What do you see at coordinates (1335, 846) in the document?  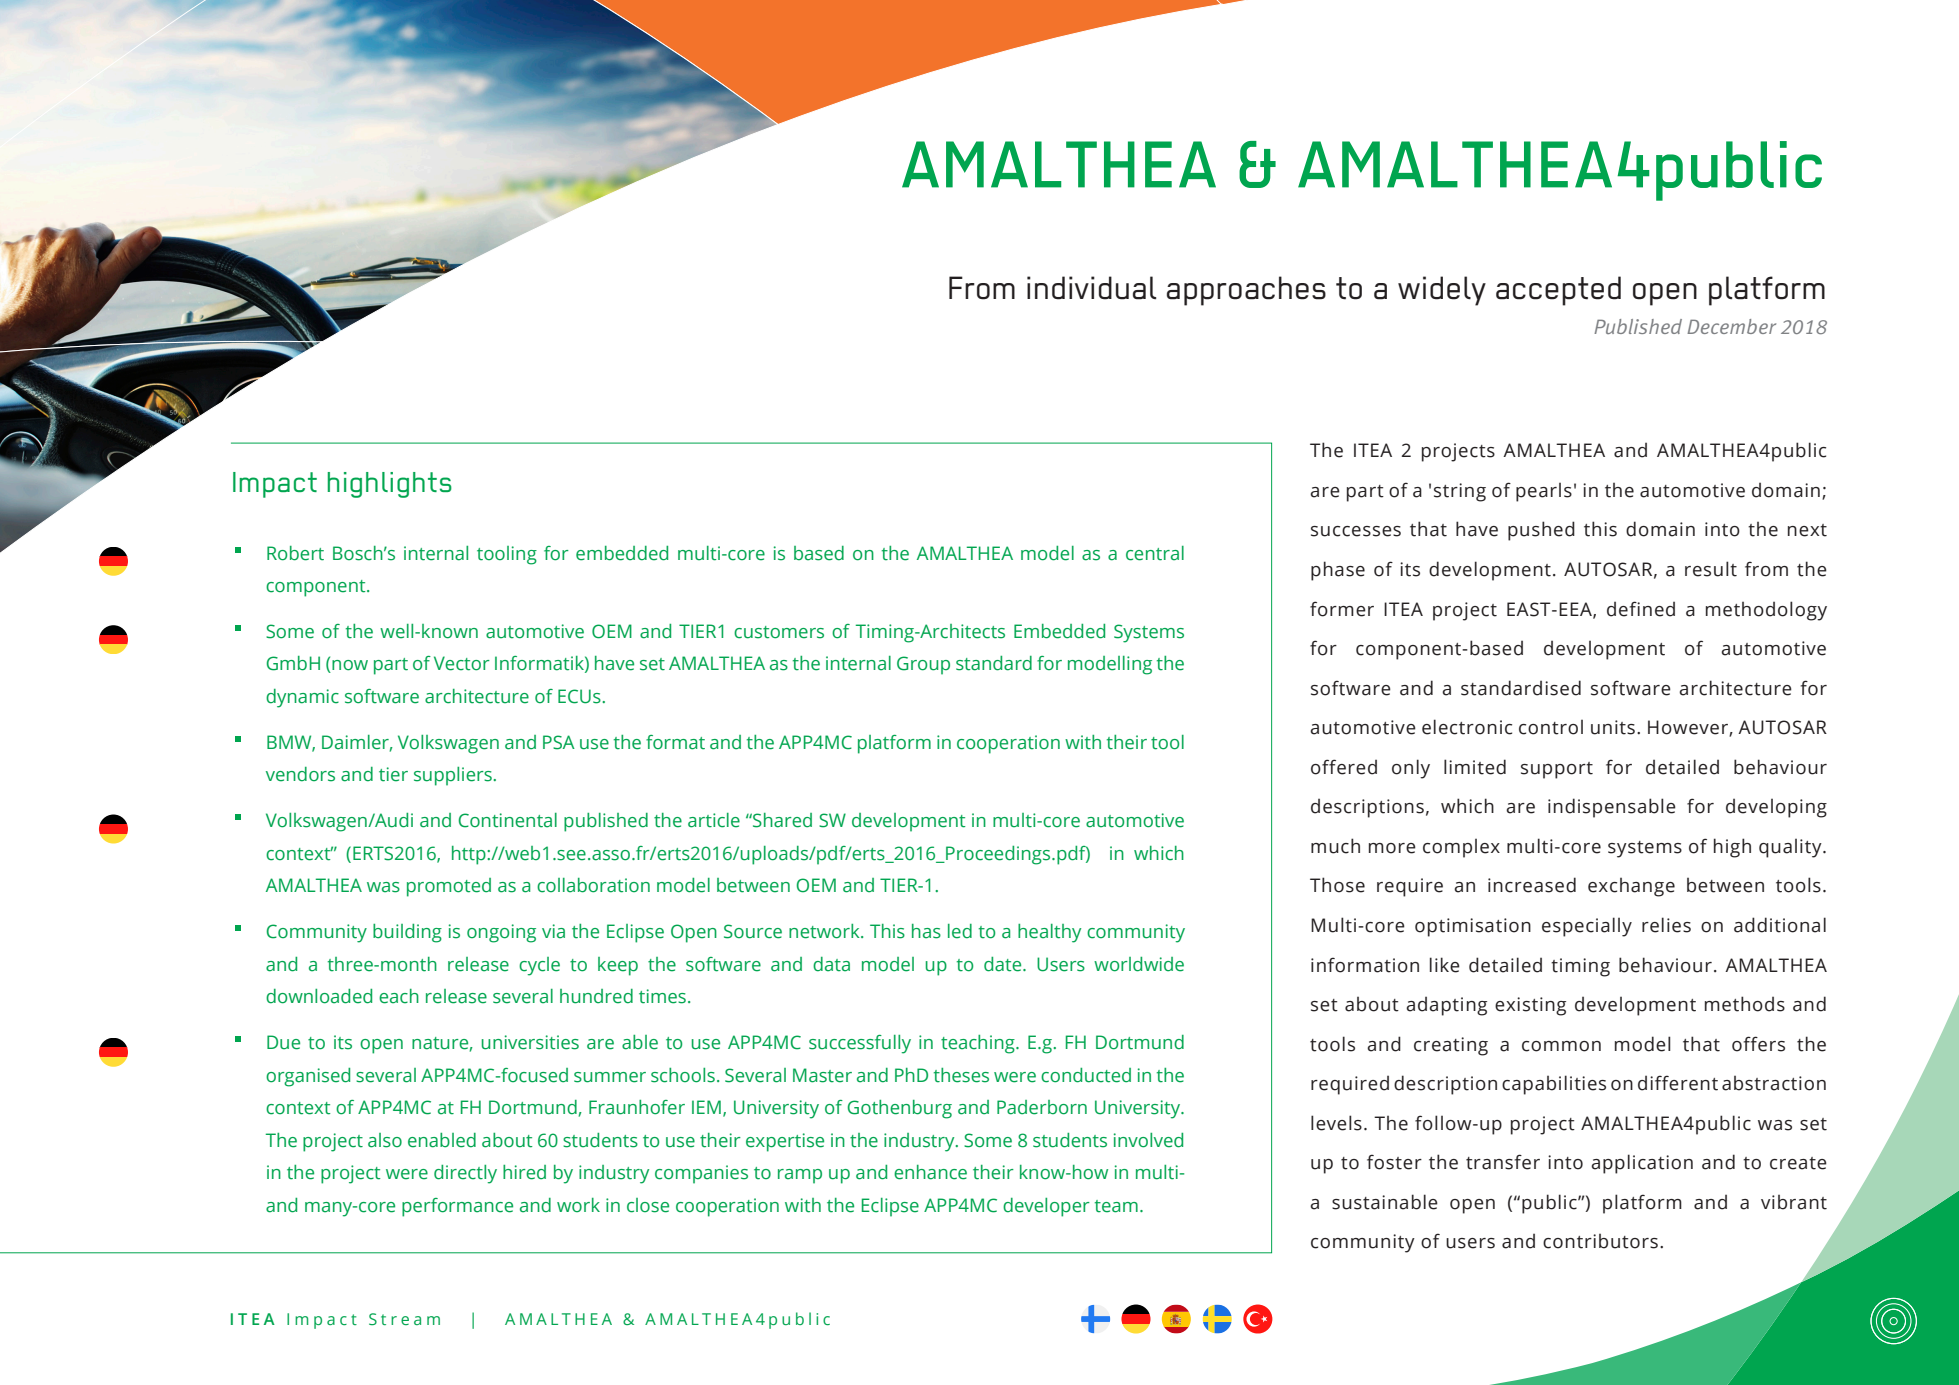 I see `much` at bounding box center [1335, 846].
